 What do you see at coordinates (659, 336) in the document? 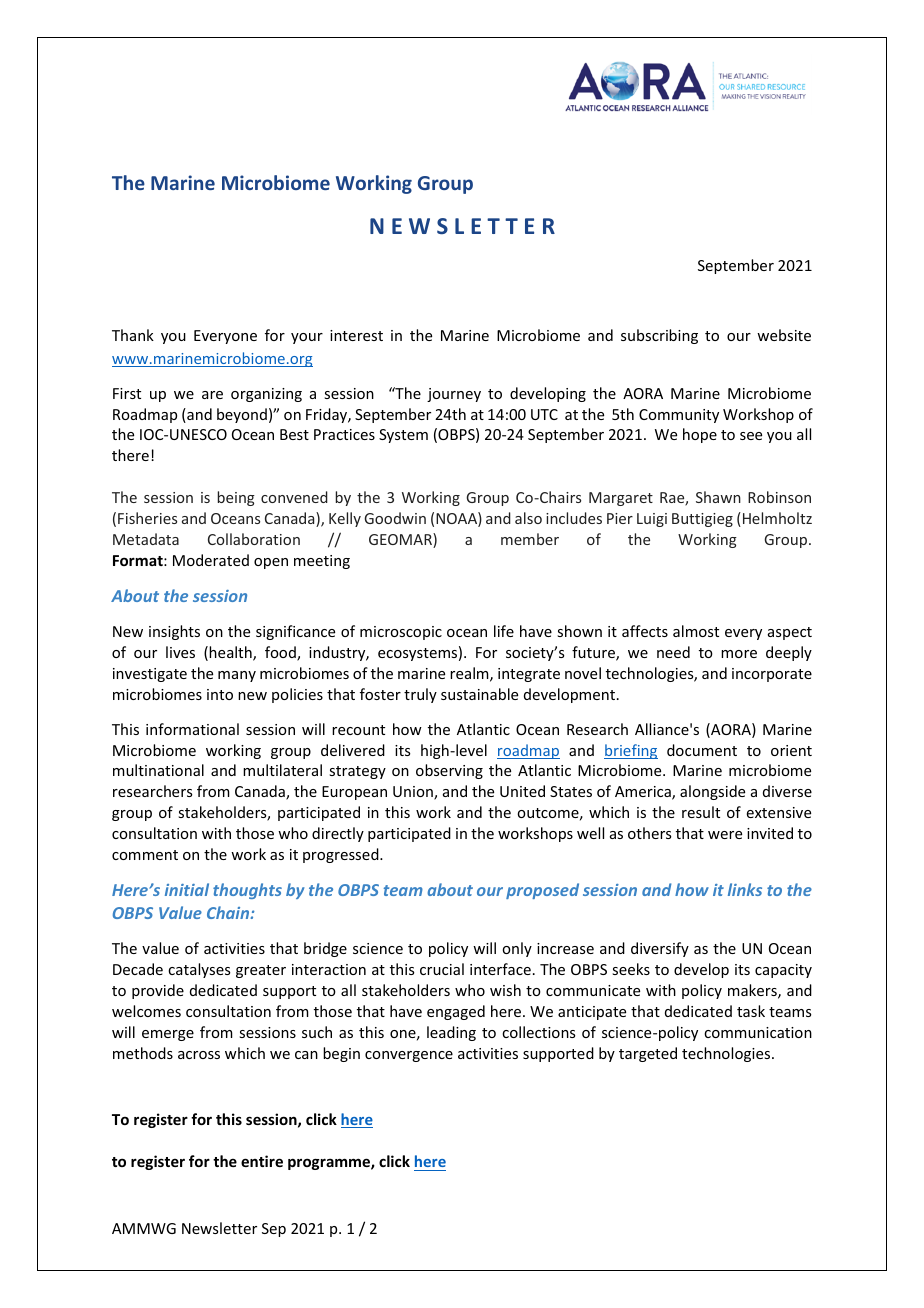
I see `subscribing` at bounding box center [659, 336].
